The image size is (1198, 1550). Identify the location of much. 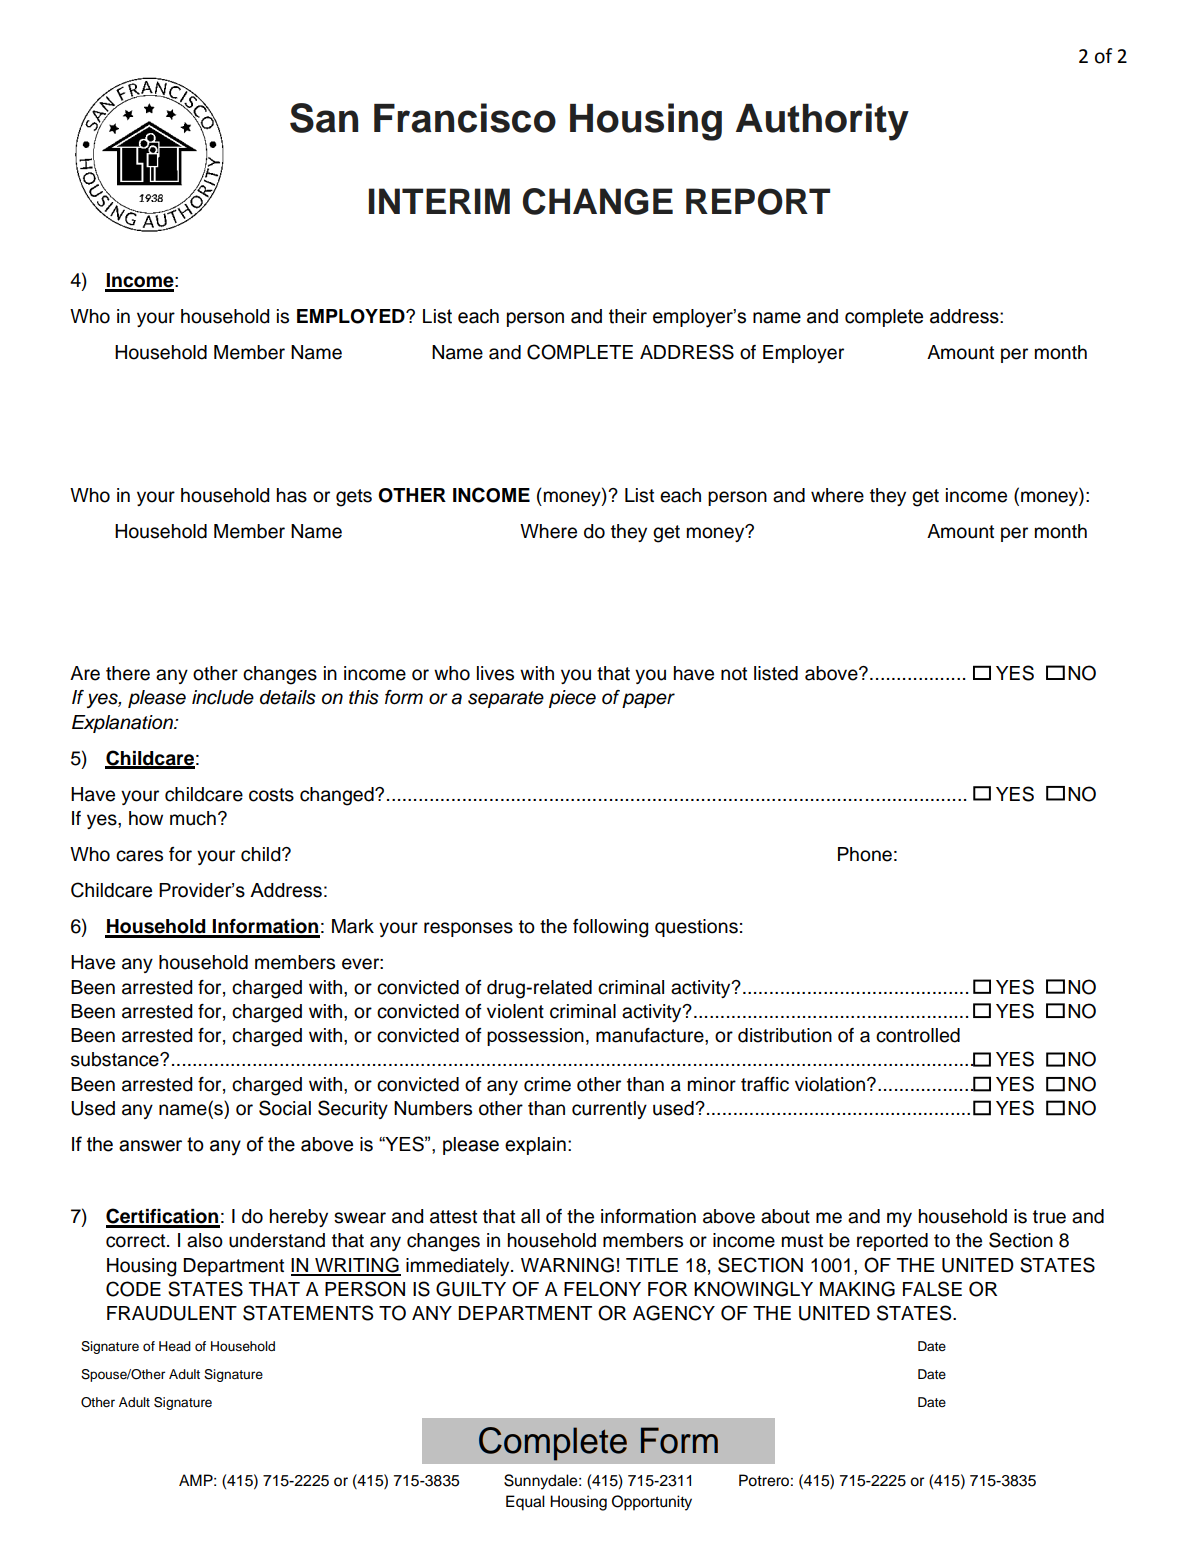
(193, 818).
